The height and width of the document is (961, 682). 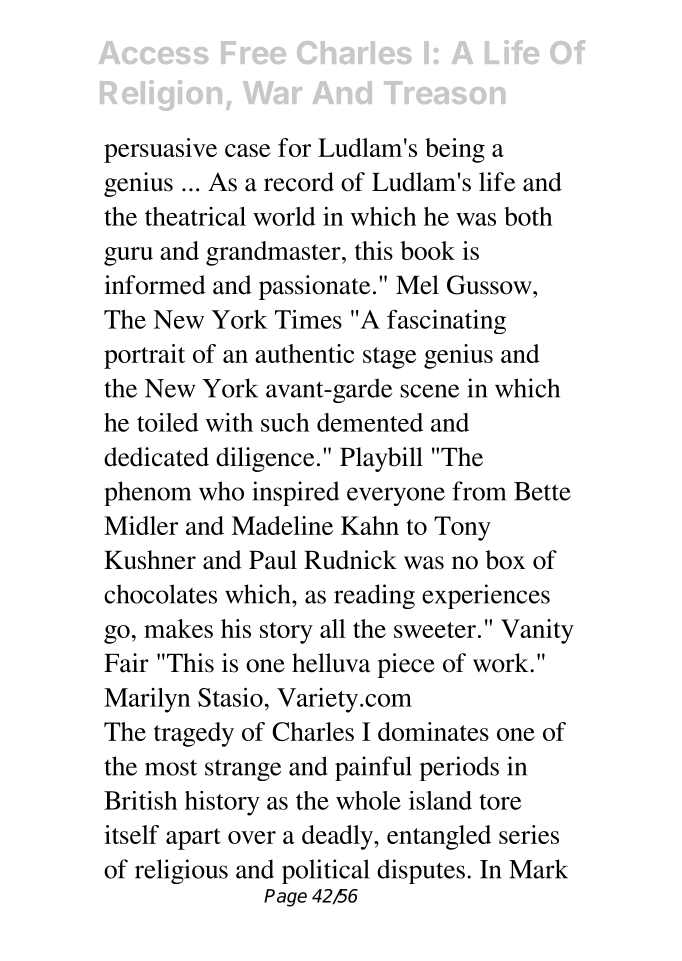 I want to click on political, so click(x=326, y=871).
